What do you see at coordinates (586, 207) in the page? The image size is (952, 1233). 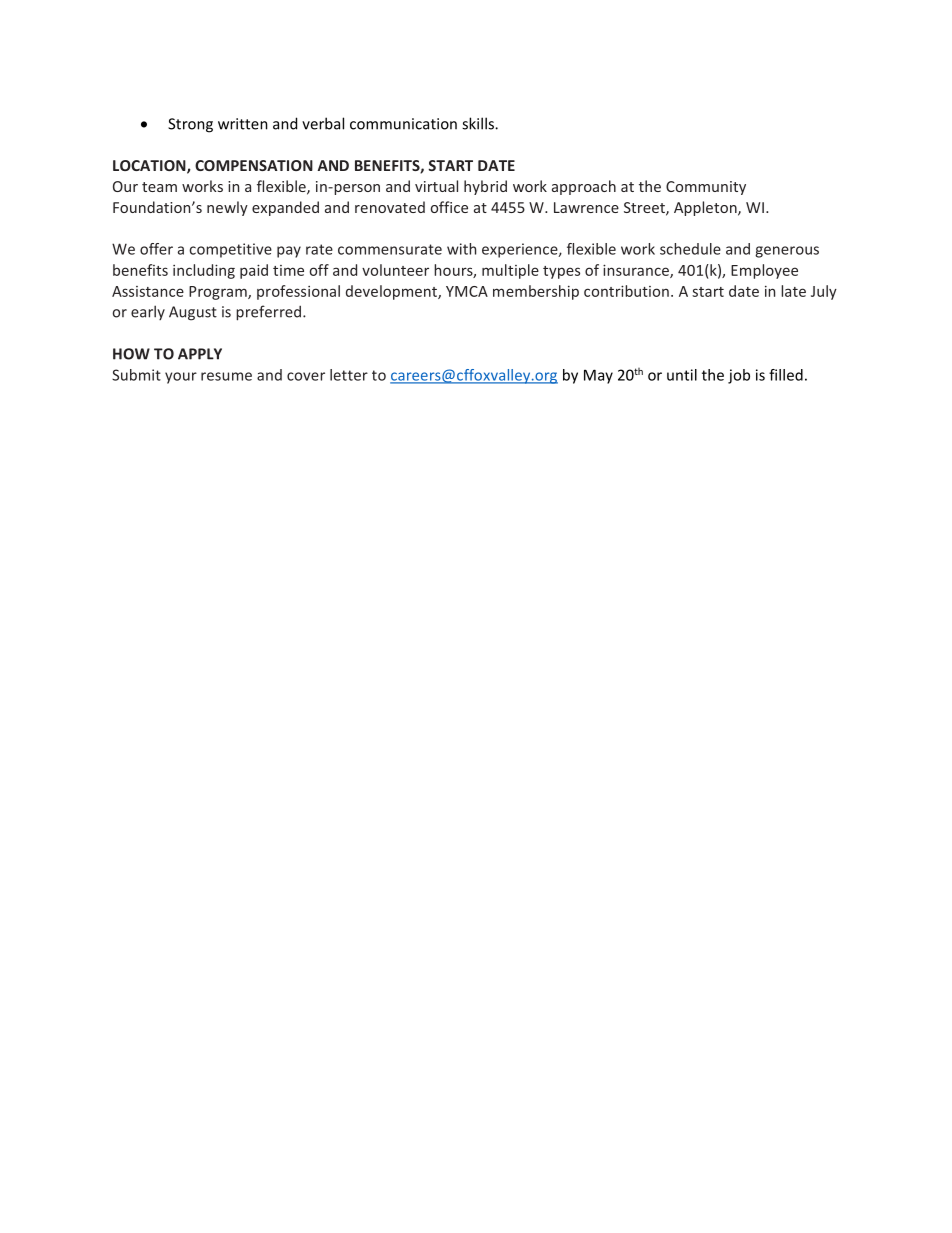 I see `Lawrence` at bounding box center [586, 207].
